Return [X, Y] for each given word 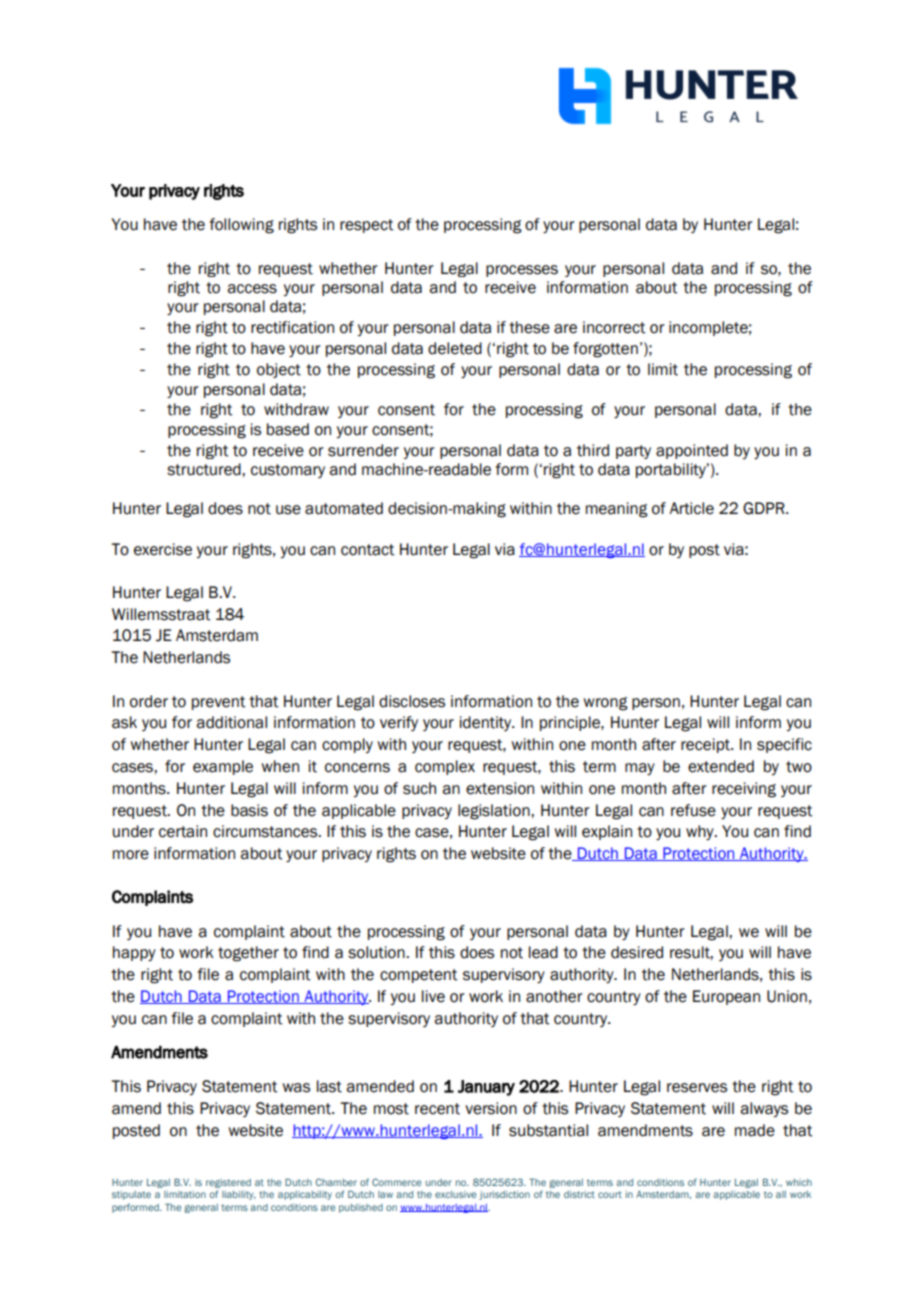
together [248, 954]
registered [228, 1183]
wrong [605, 704]
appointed [692, 451]
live [433, 996]
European [726, 997]
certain [183, 831]
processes [522, 271]
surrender [363, 450]
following [241, 226]
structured [205, 469]
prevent [219, 703]
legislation [495, 812]
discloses [412, 701]
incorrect [614, 327]
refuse [693, 810]
